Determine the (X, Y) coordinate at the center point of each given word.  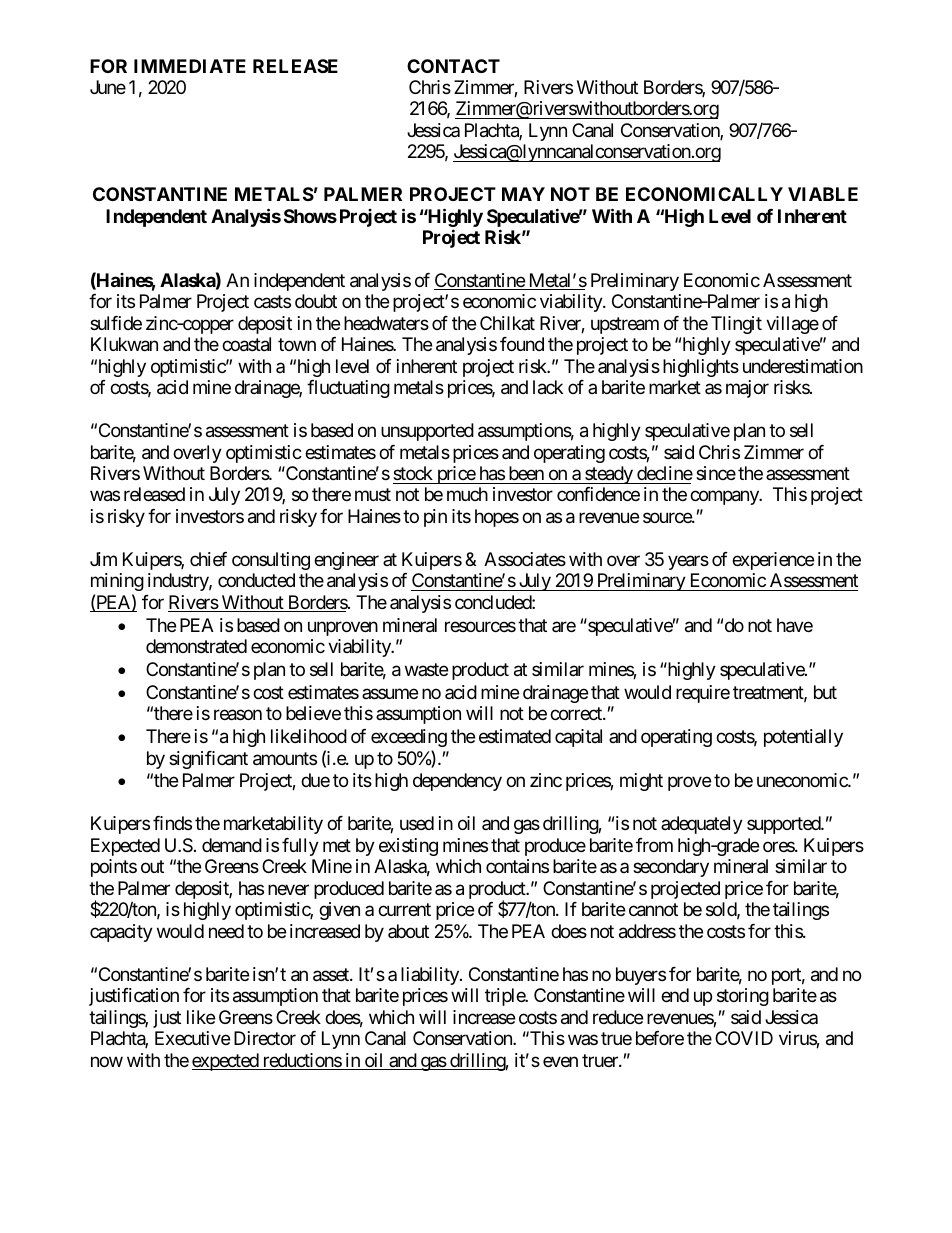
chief (208, 559)
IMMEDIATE (190, 66)
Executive (192, 1038)
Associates (525, 559)
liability (431, 976)
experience (773, 561)
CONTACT (453, 66)
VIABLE (823, 194)
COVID (744, 1038)
